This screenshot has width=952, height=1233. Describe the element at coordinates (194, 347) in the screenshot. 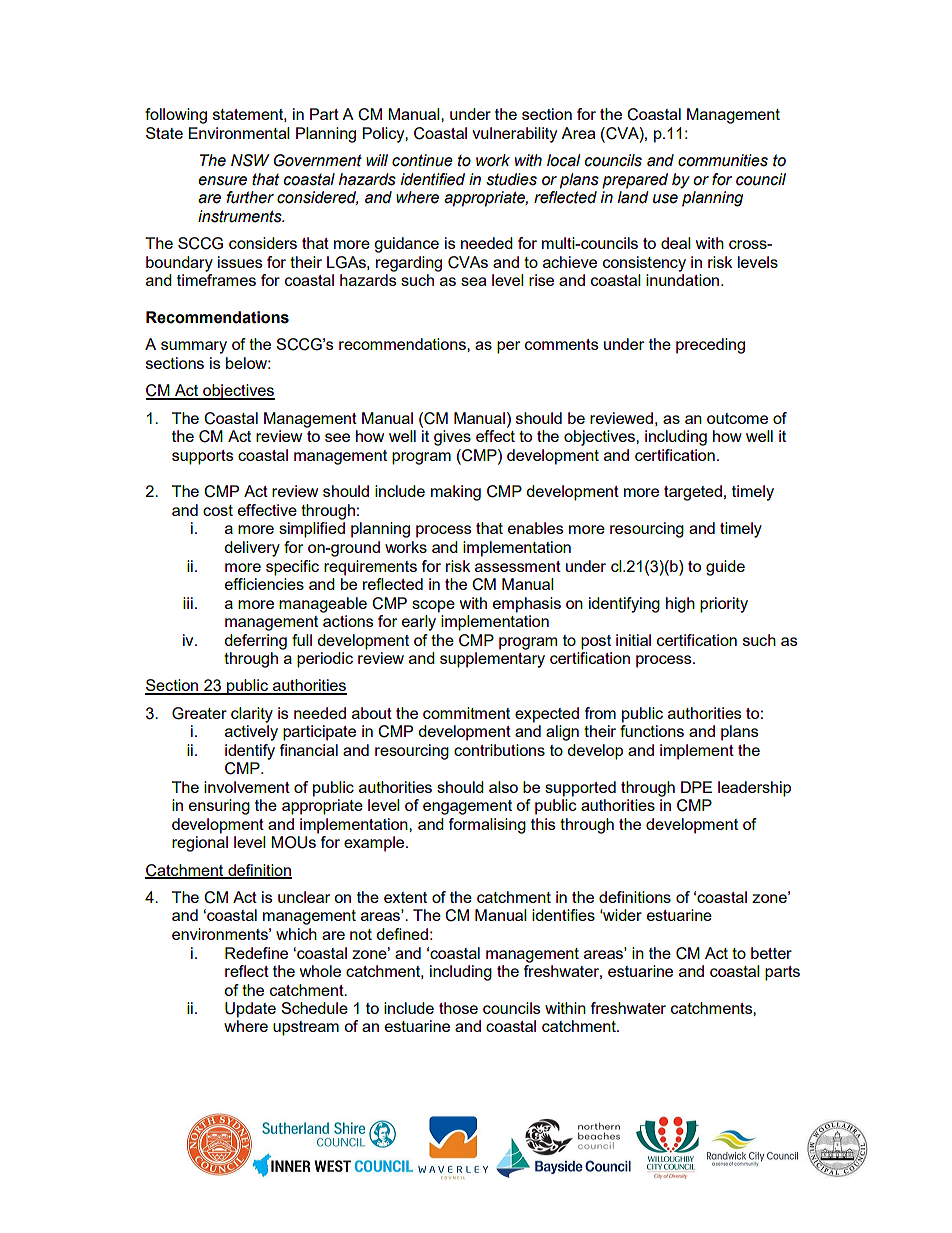

I see `summary` at that location.
